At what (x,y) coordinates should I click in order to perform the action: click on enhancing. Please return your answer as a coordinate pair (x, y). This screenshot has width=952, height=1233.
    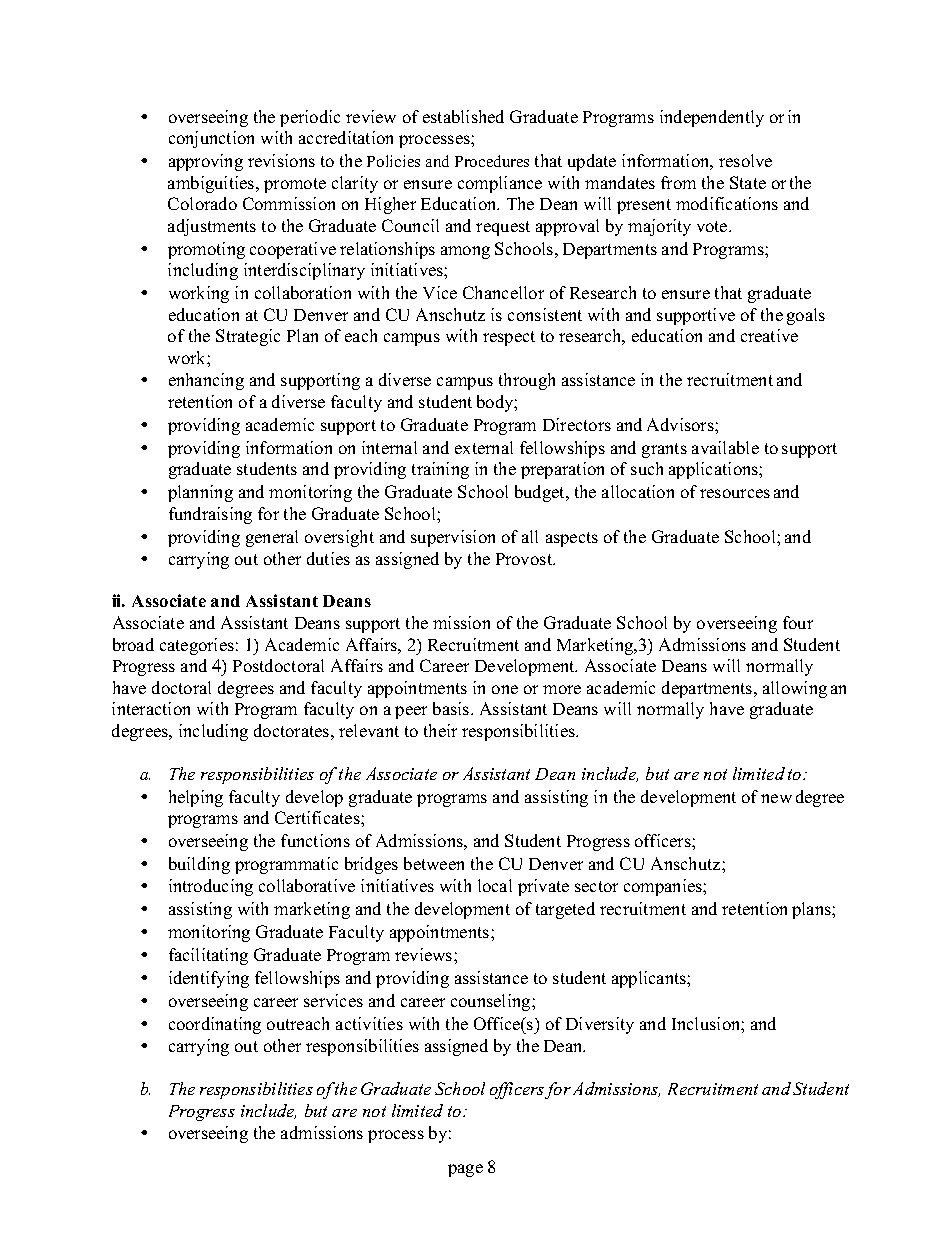
    Looking at the image, I should click on (206, 381).
